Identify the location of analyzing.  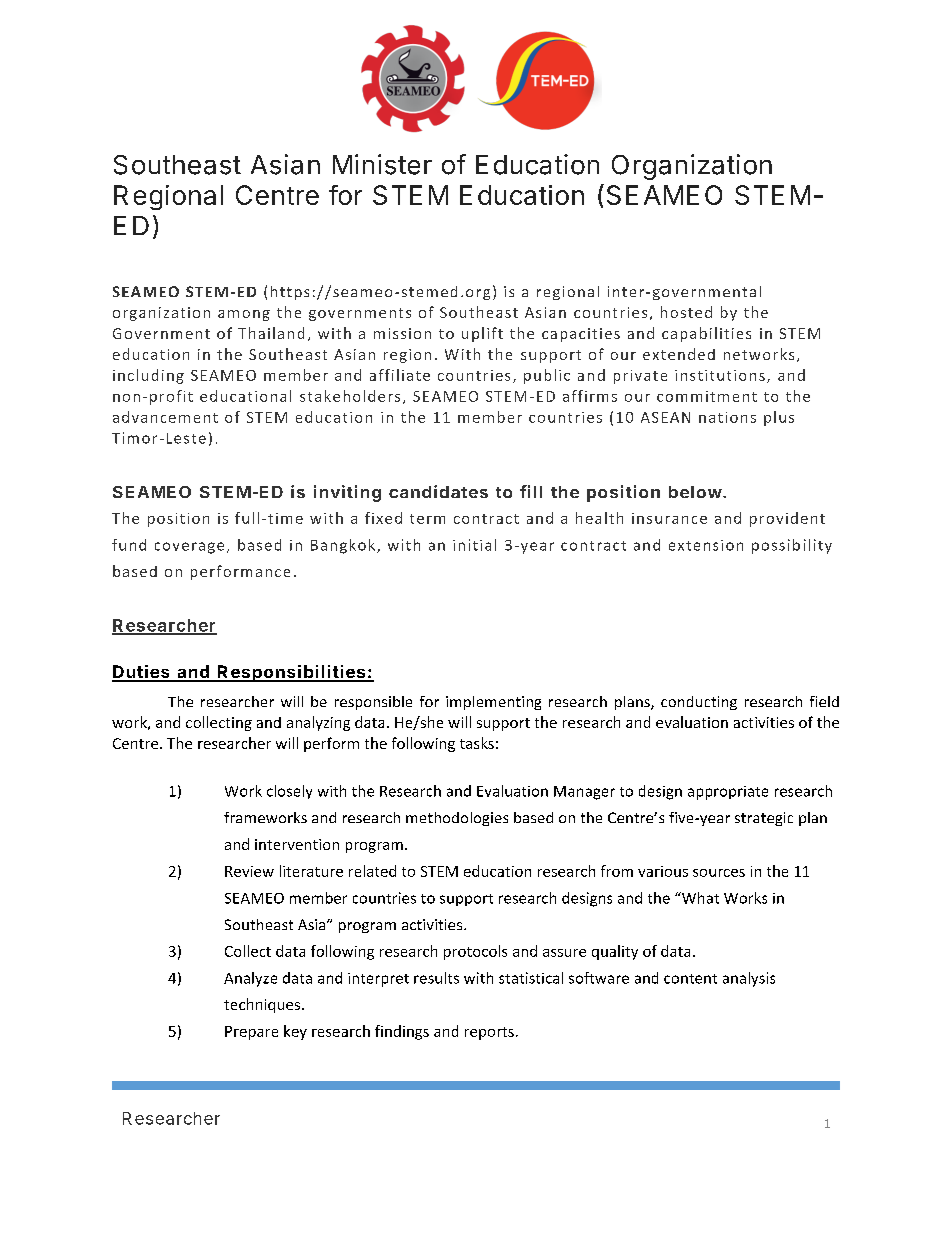
(318, 723).
